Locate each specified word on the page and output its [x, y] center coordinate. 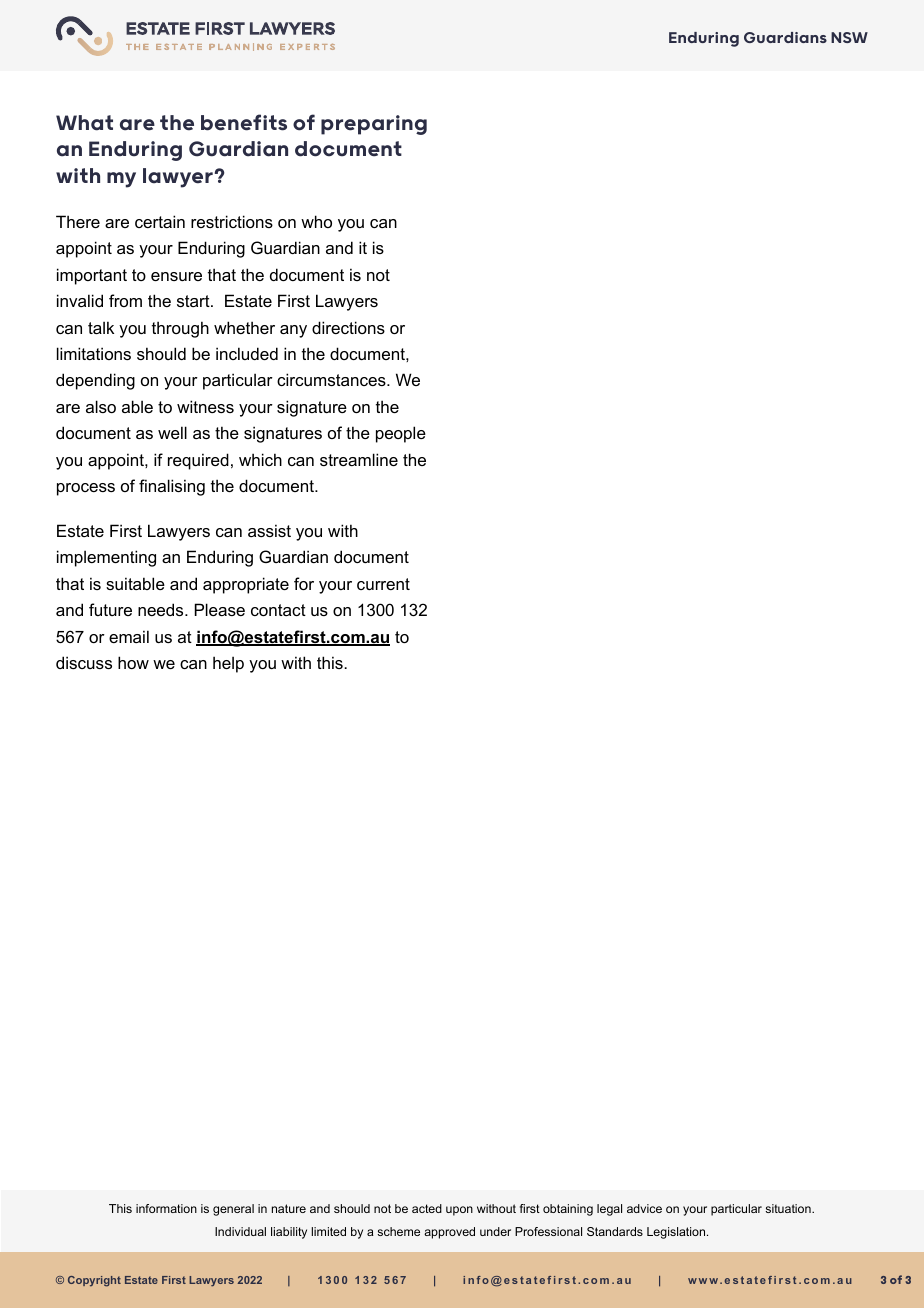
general [233, 1210]
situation [789, 1208]
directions [348, 327]
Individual [240, 1231]
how [133, 662]
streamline [359, 459]
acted [427, 1208]
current [383, 584]
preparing [374, 125]
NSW [849, 37]
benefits [244, 122]
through [180, 329]
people [401, 434]
